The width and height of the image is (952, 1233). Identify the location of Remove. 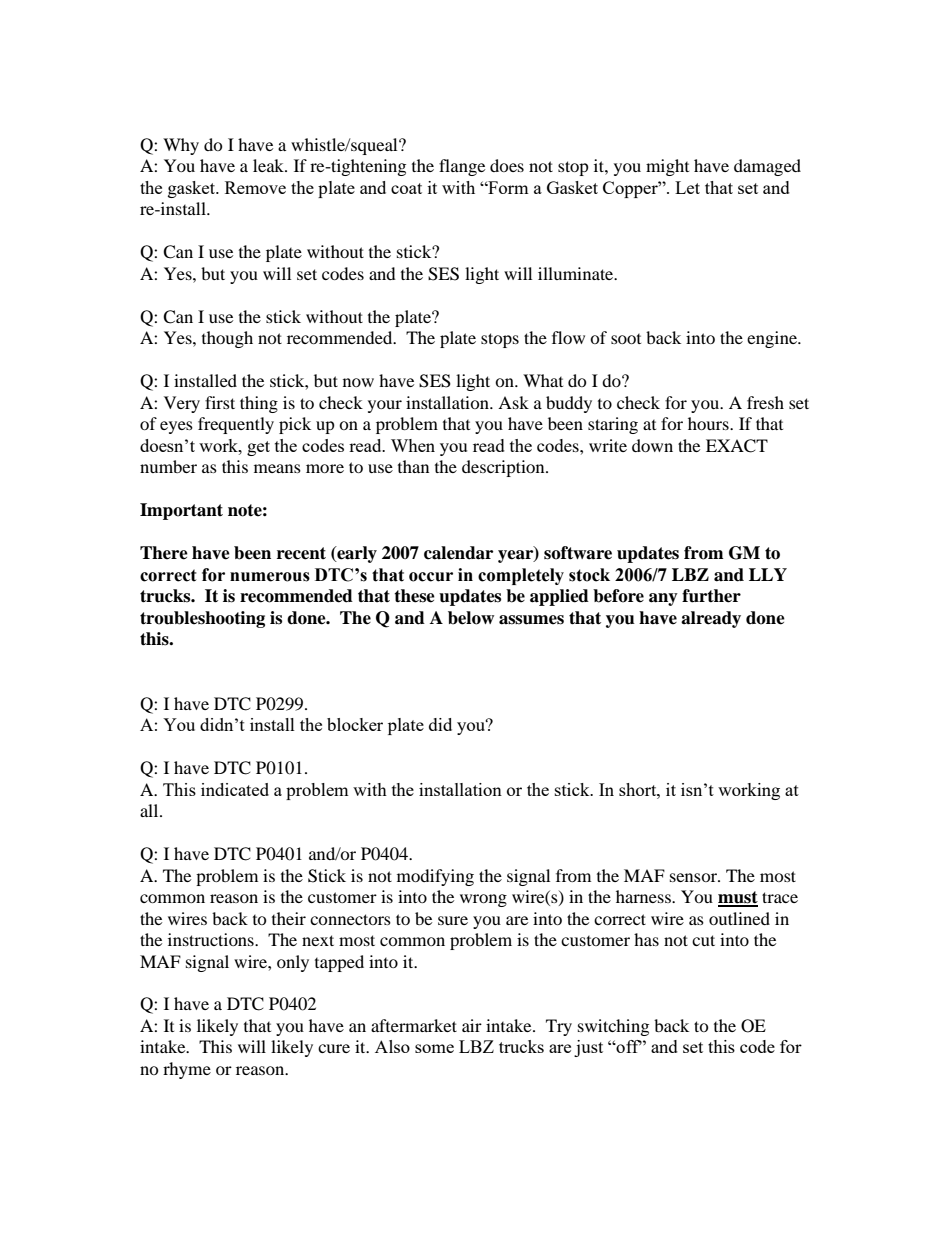
(255, 187).
